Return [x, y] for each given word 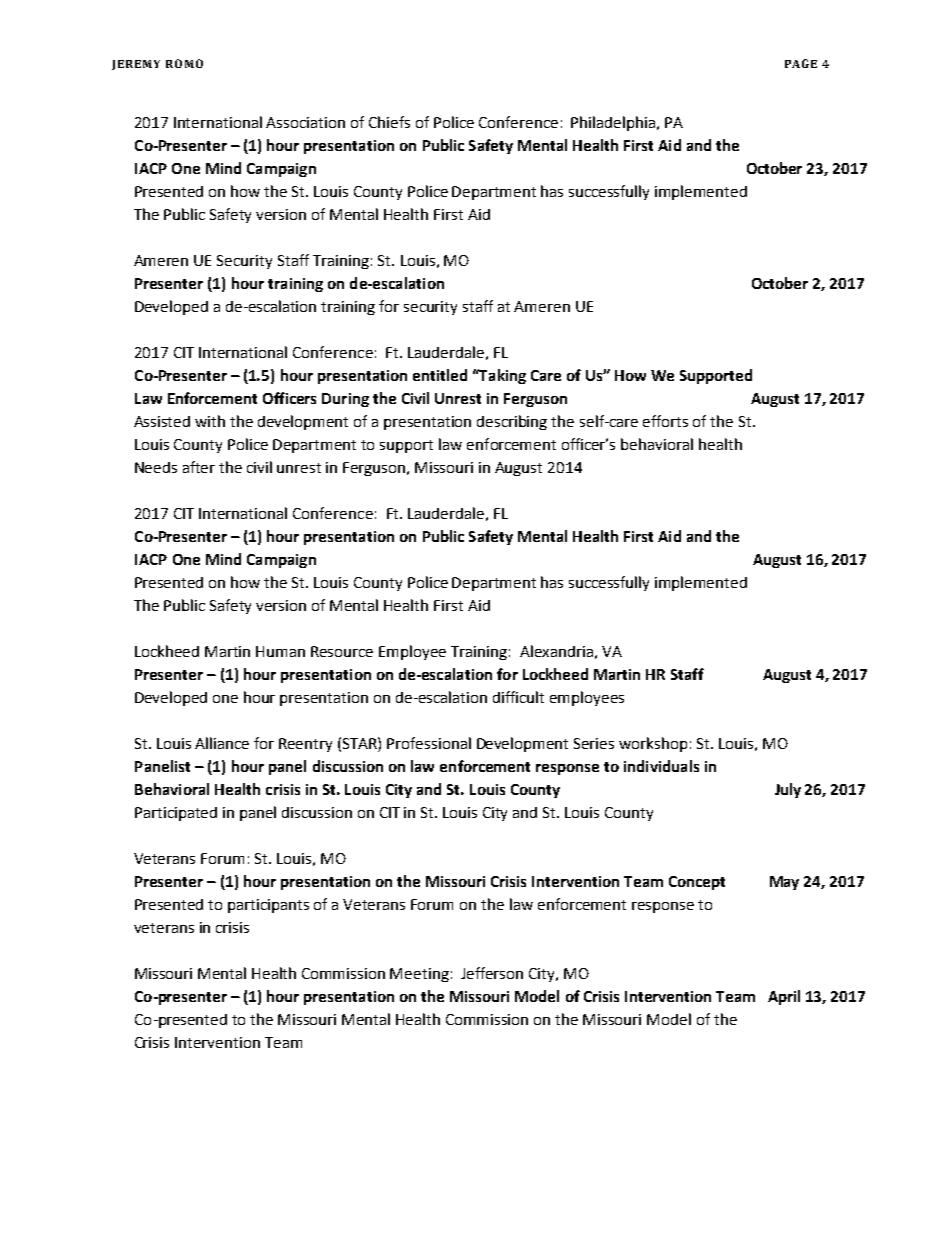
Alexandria [556, 651]
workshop [653, 744]
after [199, 467]
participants [268, 906]
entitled [440, 375]
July [788, 790]
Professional [429, 743]
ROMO [184, 63]
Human [280, 651]
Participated [176, 814]
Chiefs [389, 122]
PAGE [801, 63]
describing [512, 422]
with [210, 421]
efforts [665, 421]
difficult [518, 697]
